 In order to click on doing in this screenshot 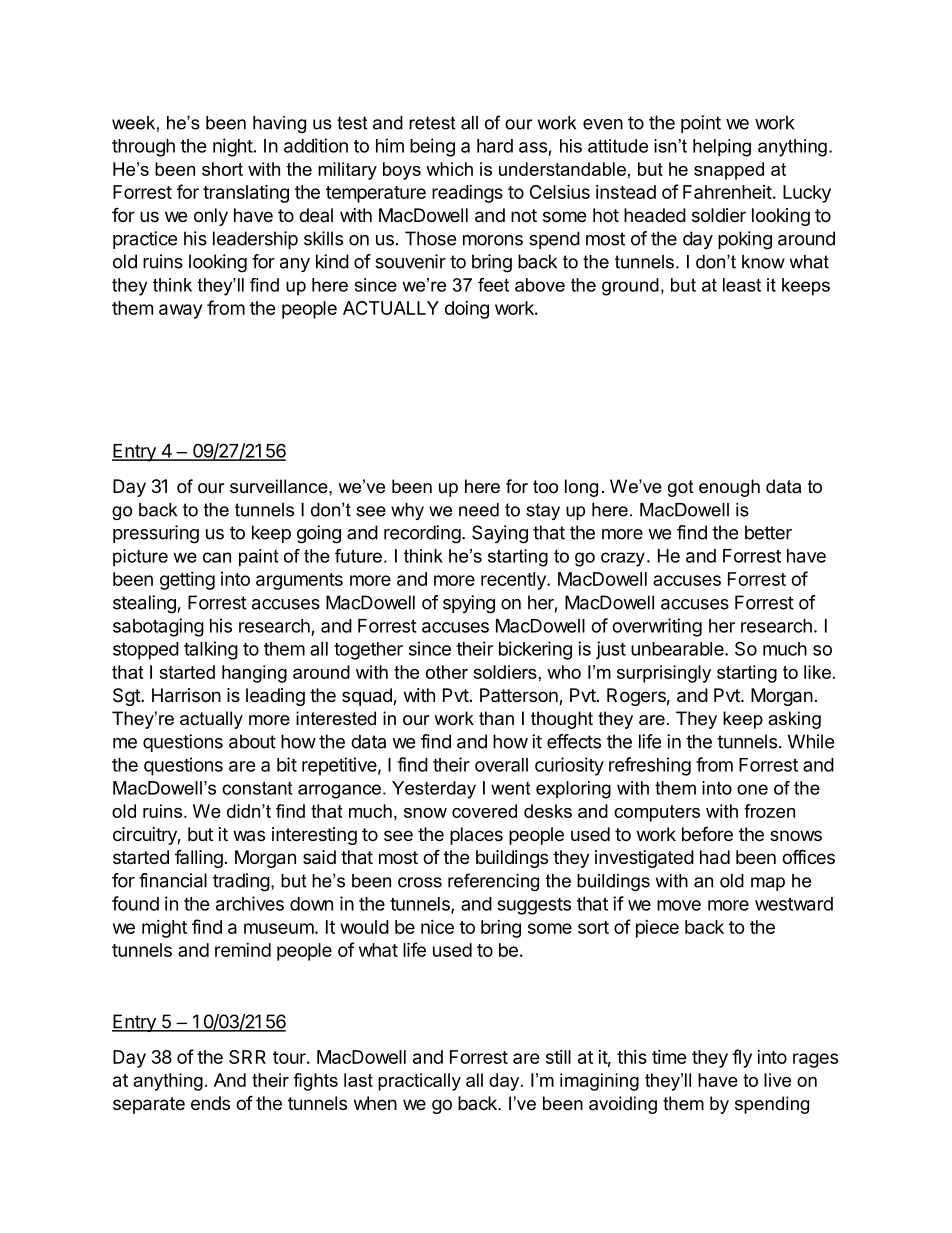, I will do `click(467, 310)`.
